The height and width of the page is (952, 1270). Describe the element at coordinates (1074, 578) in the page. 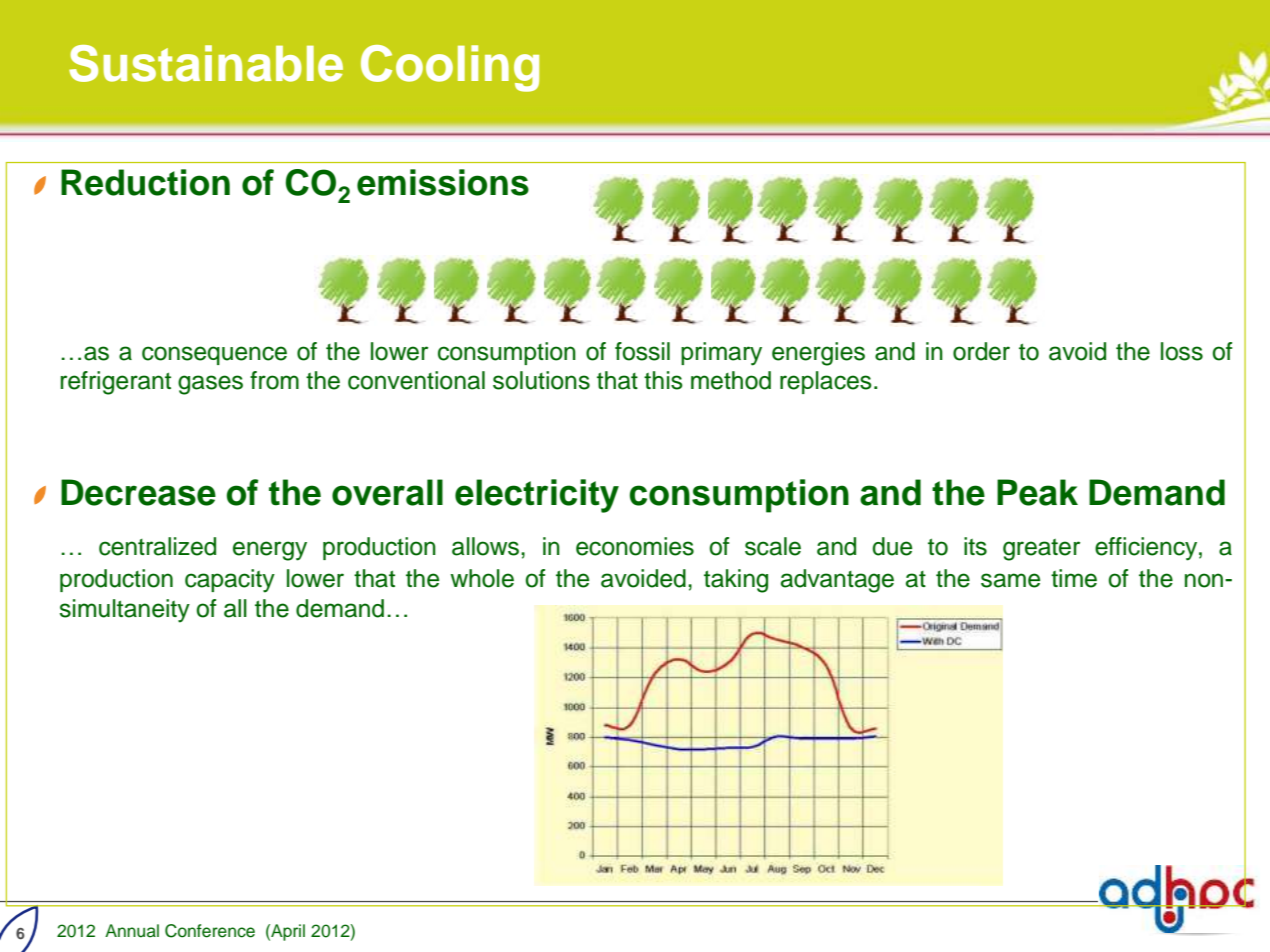

I see `time` at that location.
